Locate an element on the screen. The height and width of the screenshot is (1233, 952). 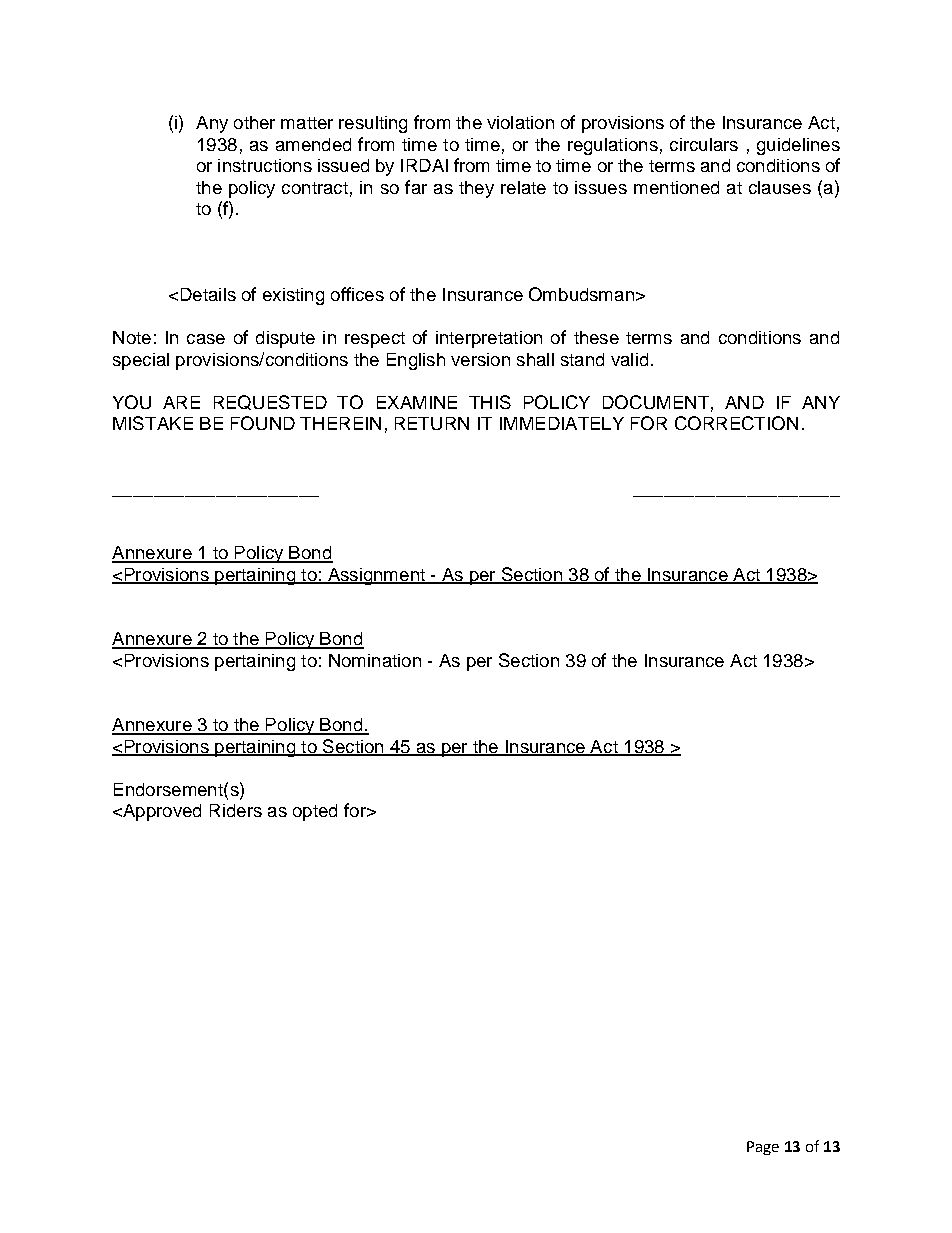
Riders is located at coordinates (236, 810).
